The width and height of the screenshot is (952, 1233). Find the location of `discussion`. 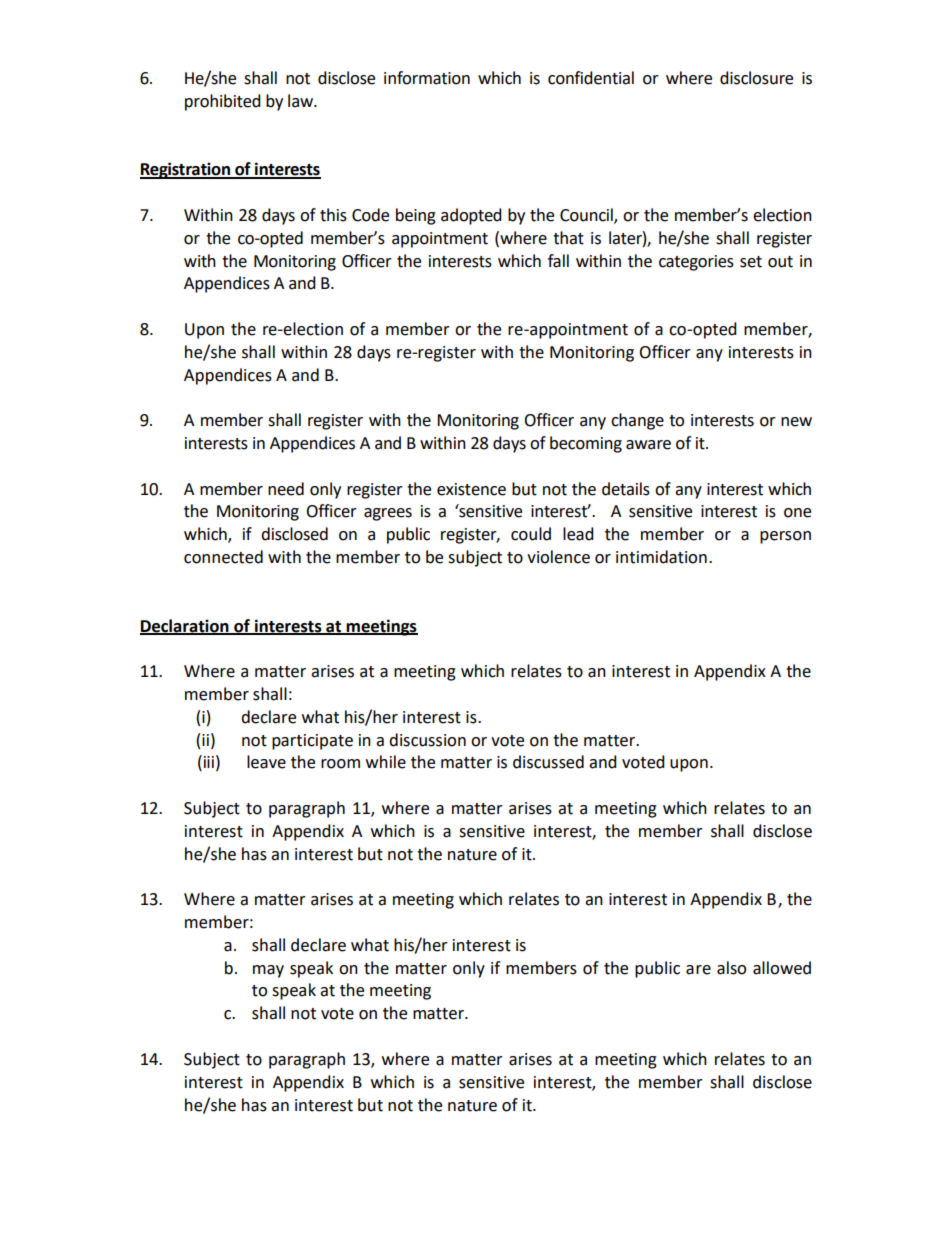

discussion is located at coordinates (427, 740).
